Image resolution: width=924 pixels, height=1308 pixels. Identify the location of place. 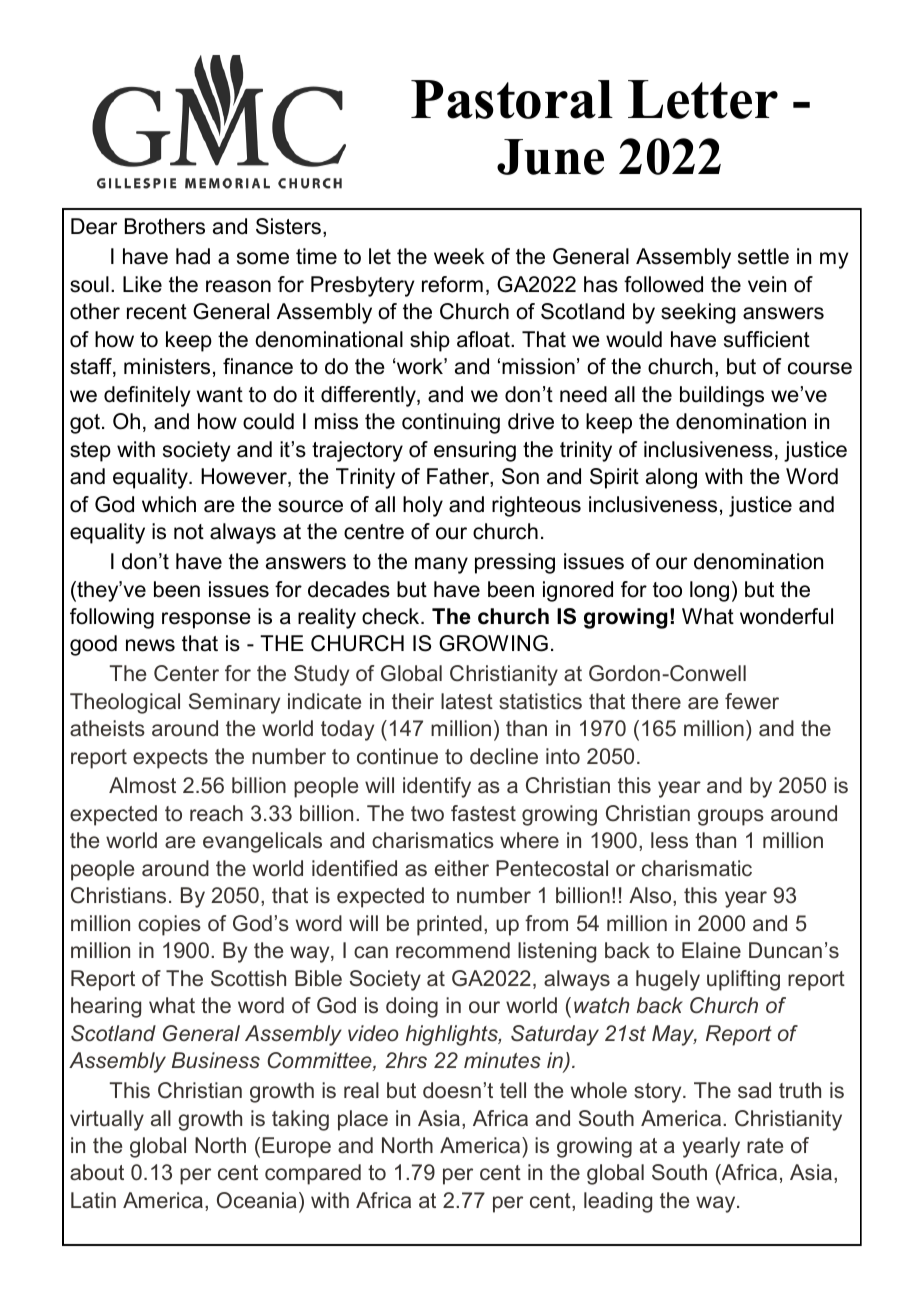
(363, 1120).
